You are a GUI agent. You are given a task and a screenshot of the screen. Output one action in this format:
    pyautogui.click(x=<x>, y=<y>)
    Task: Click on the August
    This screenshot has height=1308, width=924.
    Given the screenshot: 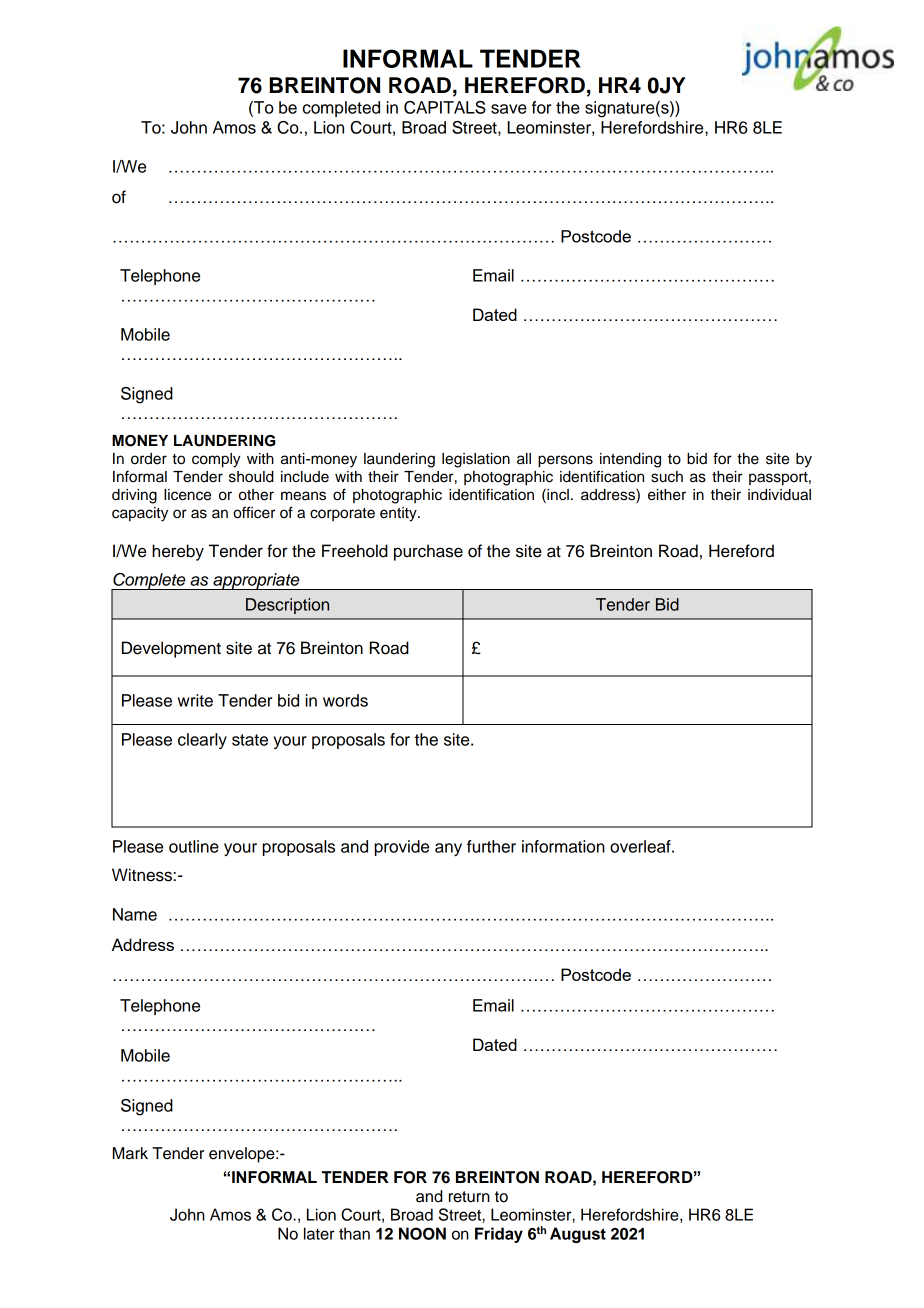 What is the action you would take?
    pyautogui.click(x=578, y=1235)
